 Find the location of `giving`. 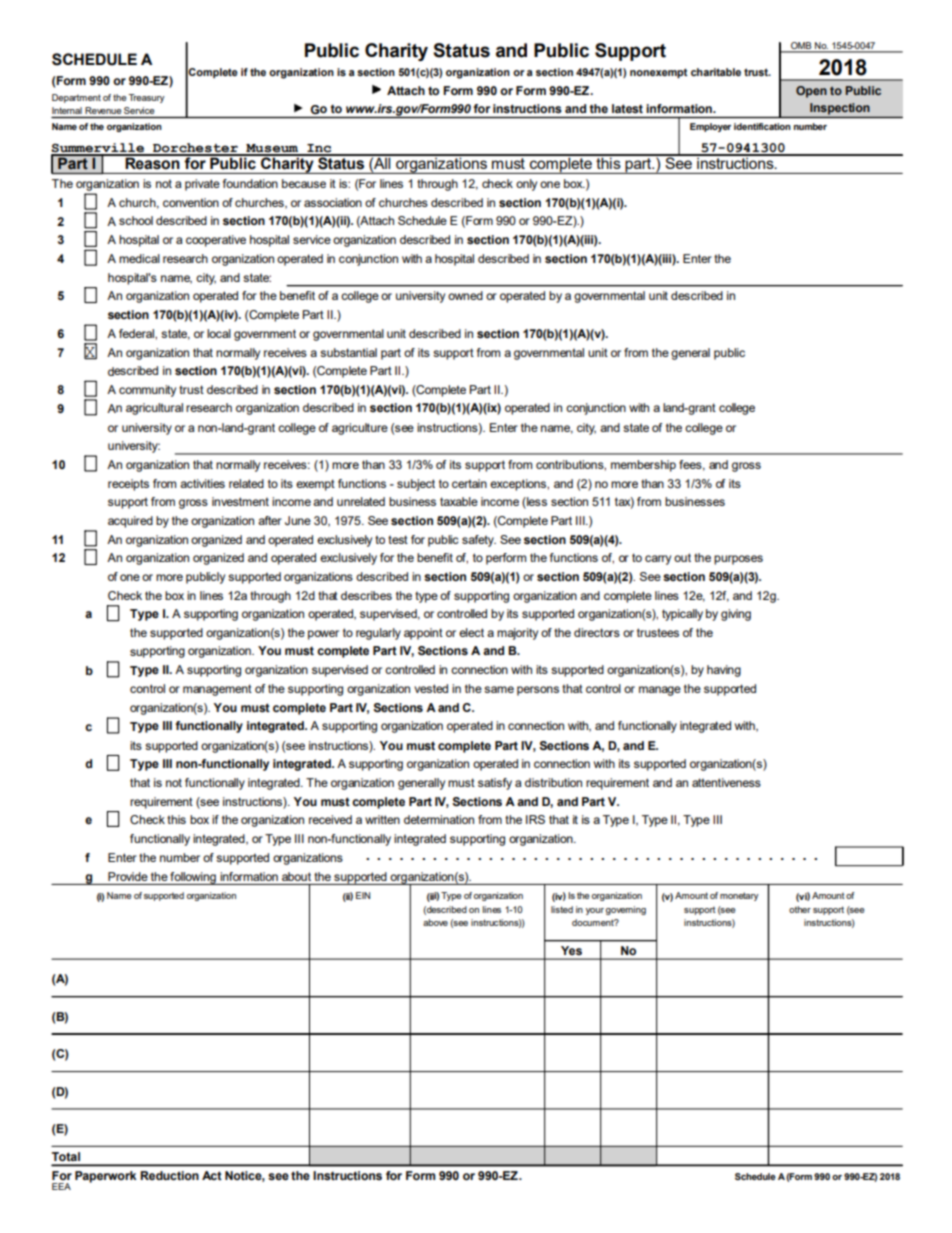

giving is located at coordinates (736, 615).
